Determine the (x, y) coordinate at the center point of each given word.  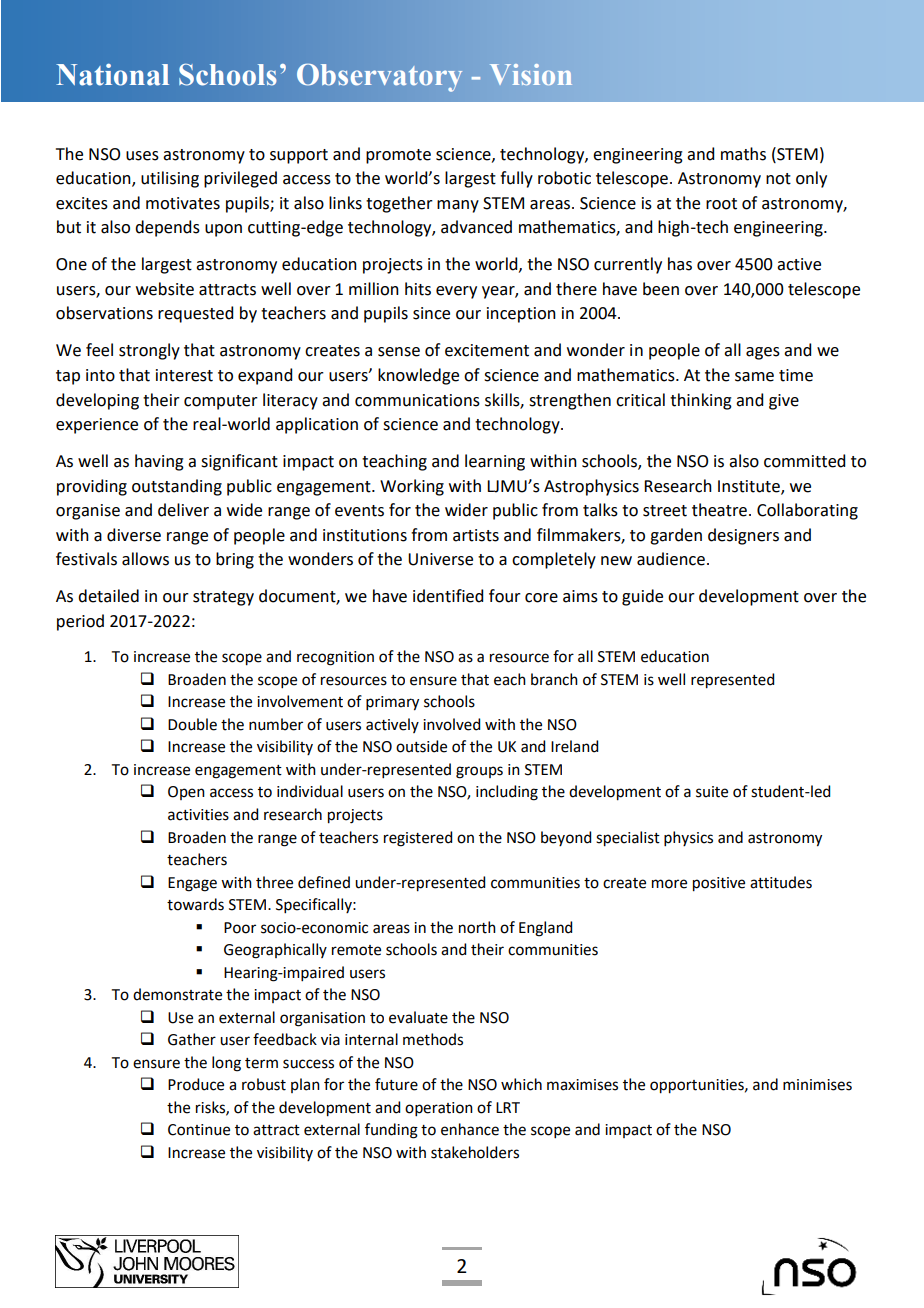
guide (642, 597)
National (112, 74)
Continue (199, 1130)
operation (439, 1109)
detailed (108, 596)
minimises (817, 1085)
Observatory (379, 78)
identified (448, 596)
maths (743, 154)
